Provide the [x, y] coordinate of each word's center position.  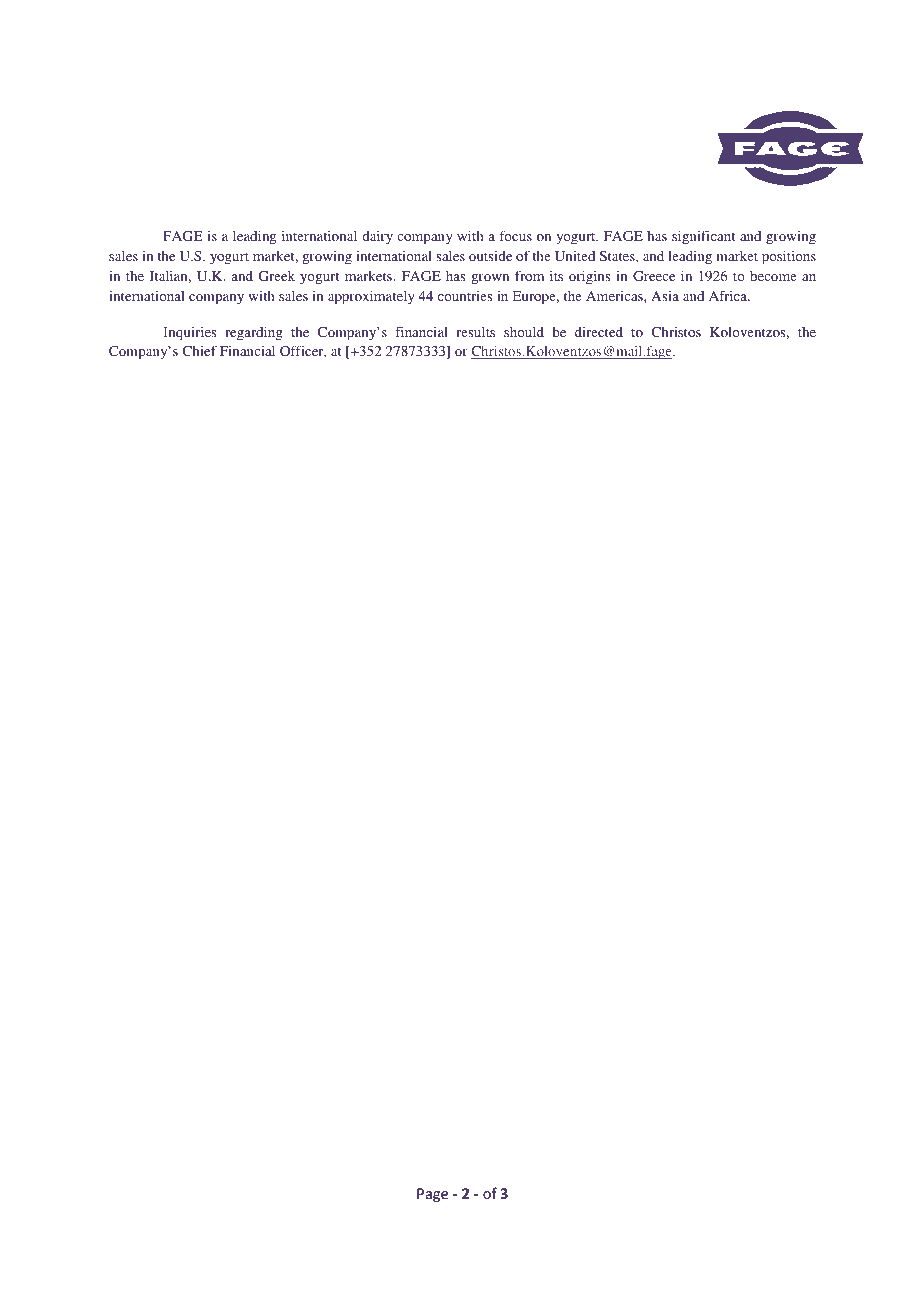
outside [490, 256]
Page [432, 1195]
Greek [276, 276]
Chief [199, 351]
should [524, 332]
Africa [729, 295]
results [475, 332]
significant [703, 237]
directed [599, 332]
